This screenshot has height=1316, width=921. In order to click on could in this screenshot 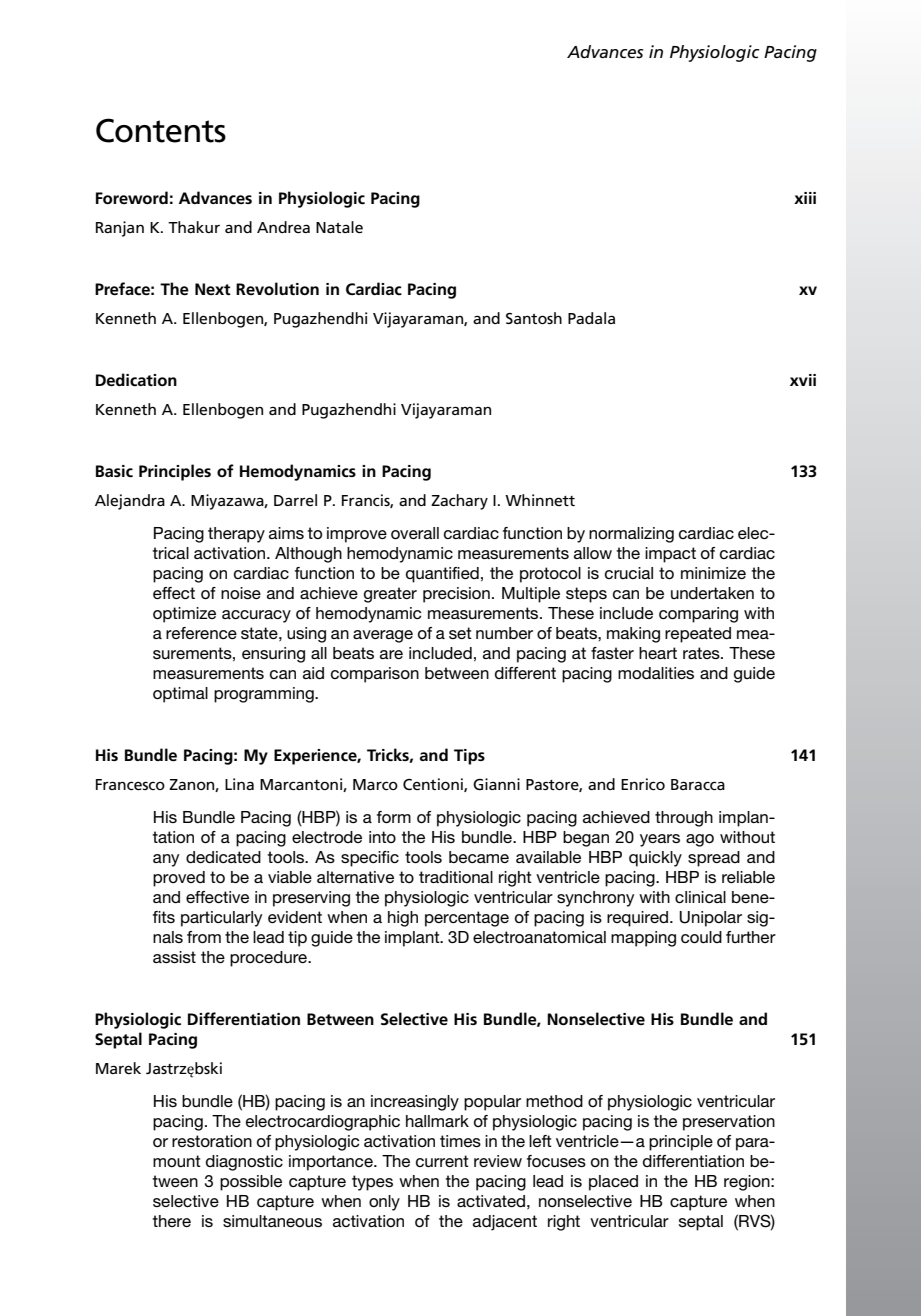, I will do `click(701, 937)`.
